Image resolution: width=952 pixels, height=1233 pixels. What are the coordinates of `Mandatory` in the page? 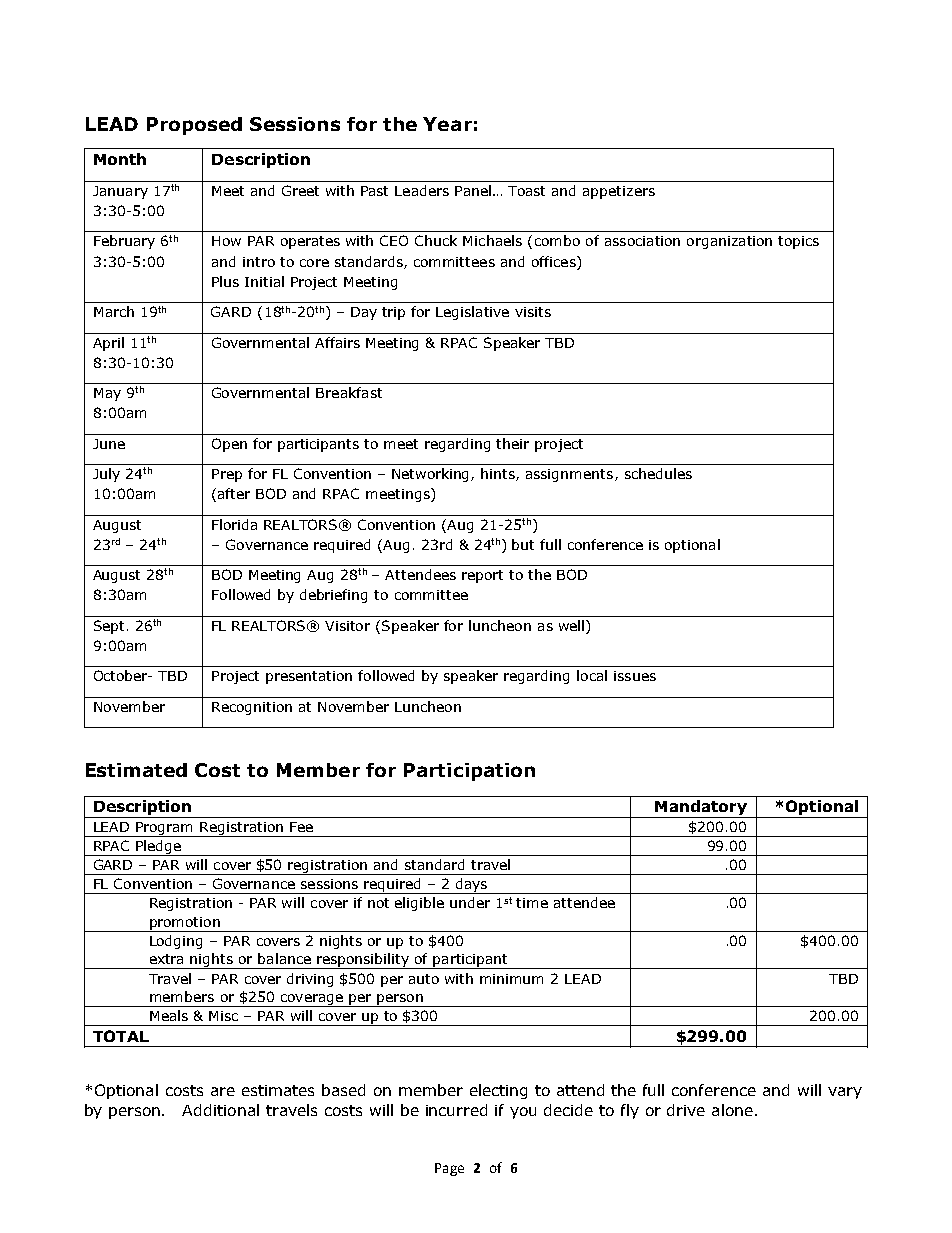 It's located at (701, 809).
